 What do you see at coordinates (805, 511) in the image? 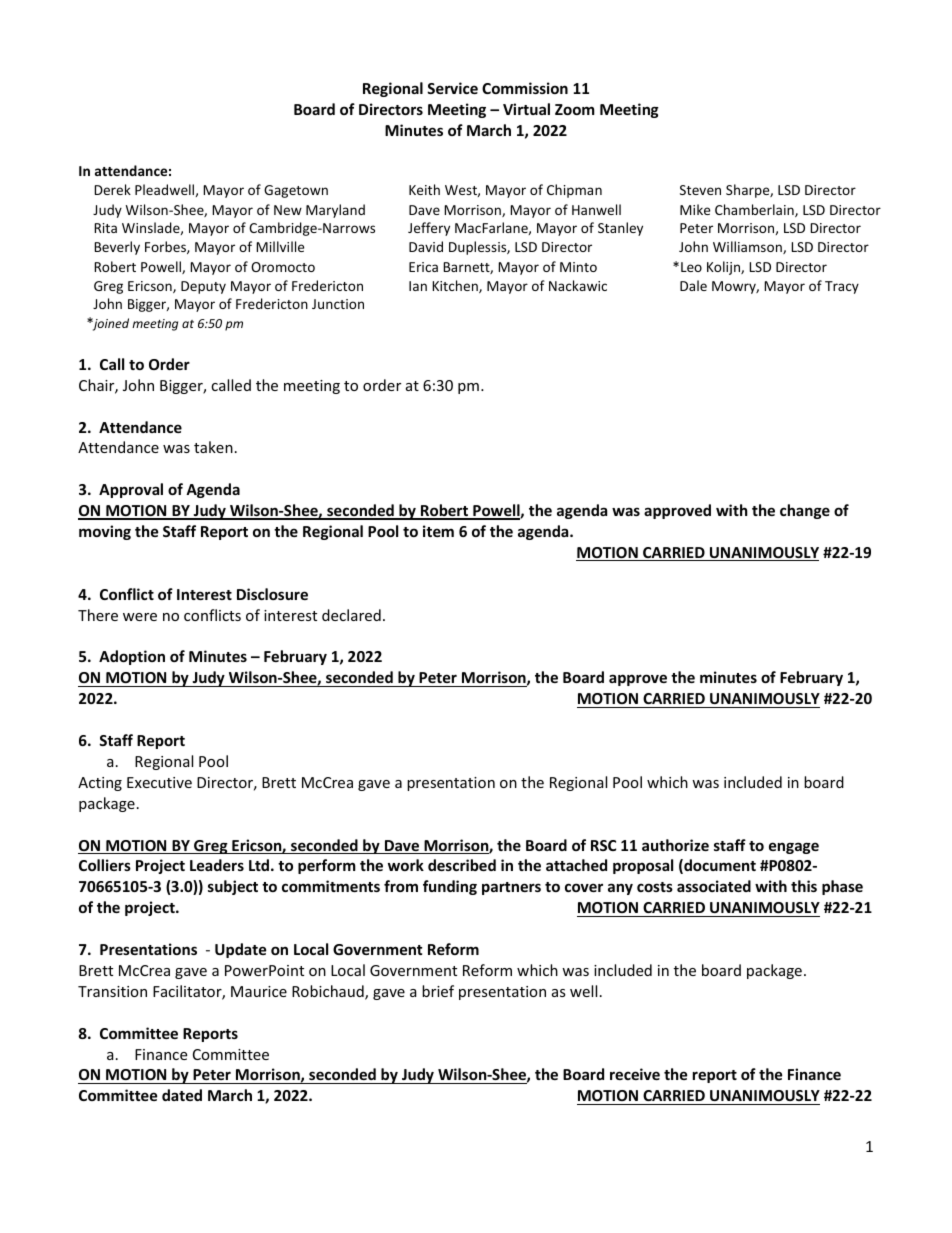
I see `change` at bounding box center [805, 511].
